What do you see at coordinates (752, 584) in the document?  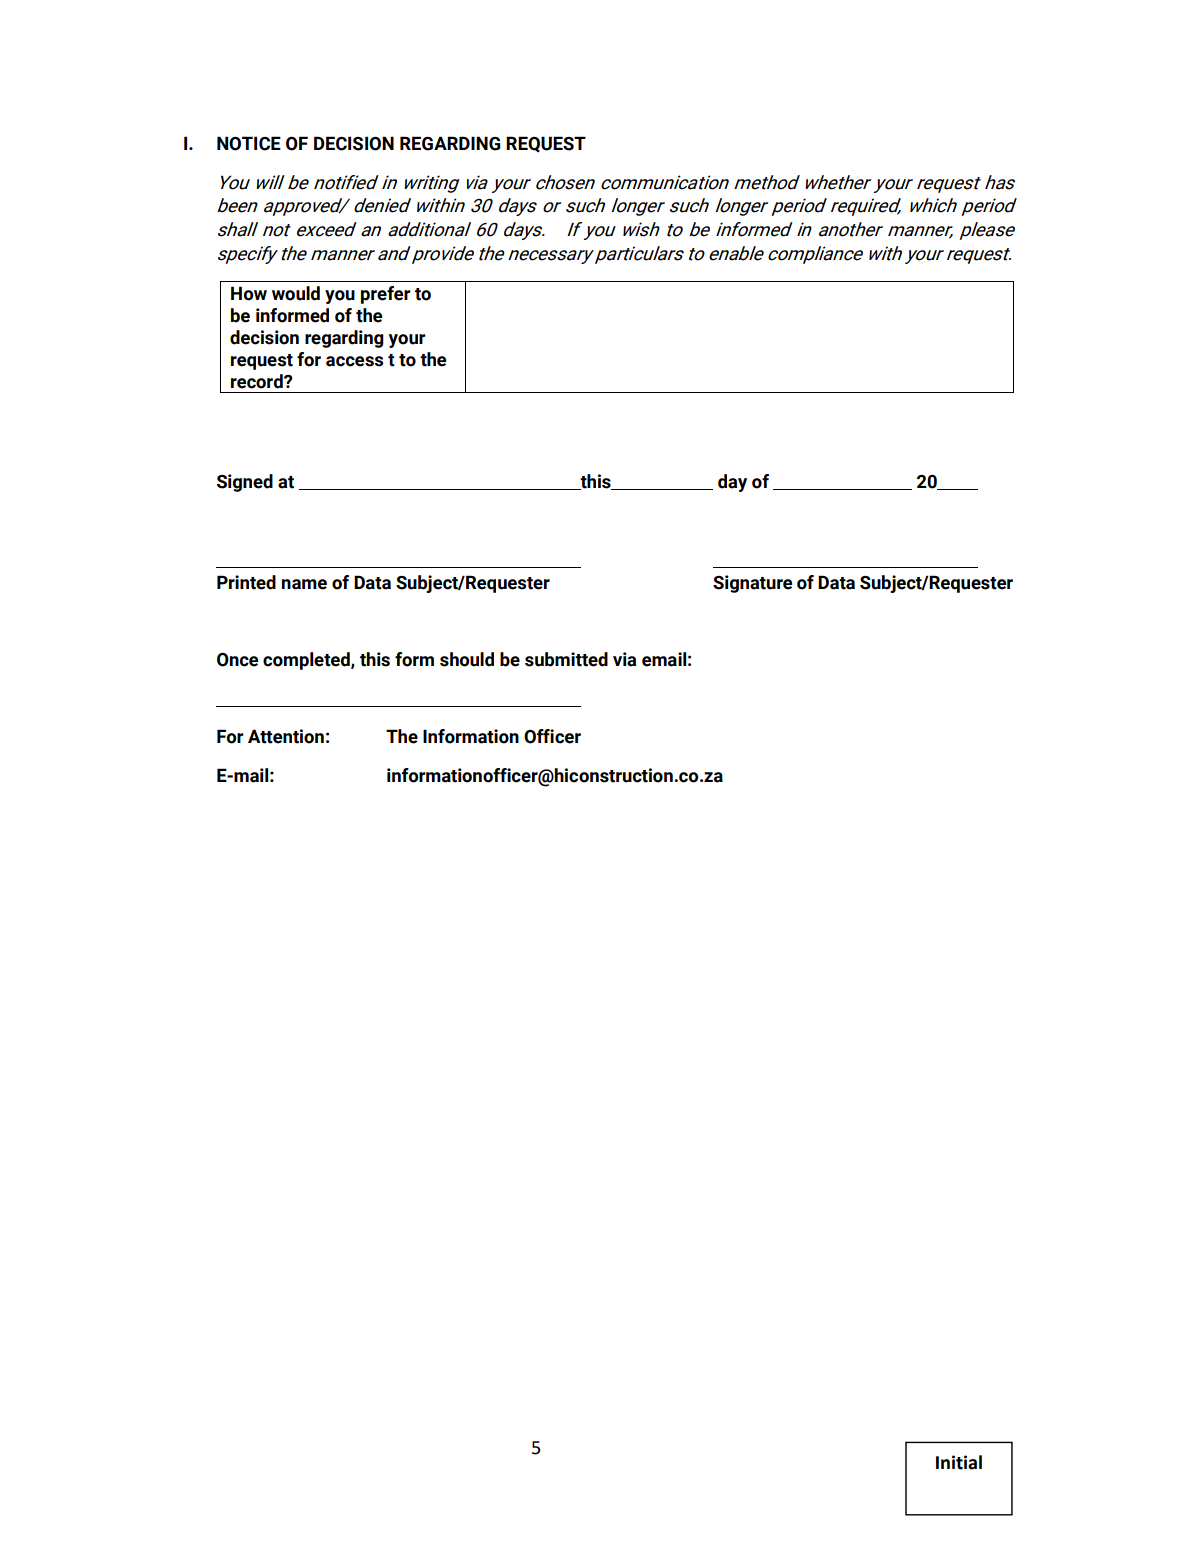 I see `Signature` at bounding box center [752, 584].
